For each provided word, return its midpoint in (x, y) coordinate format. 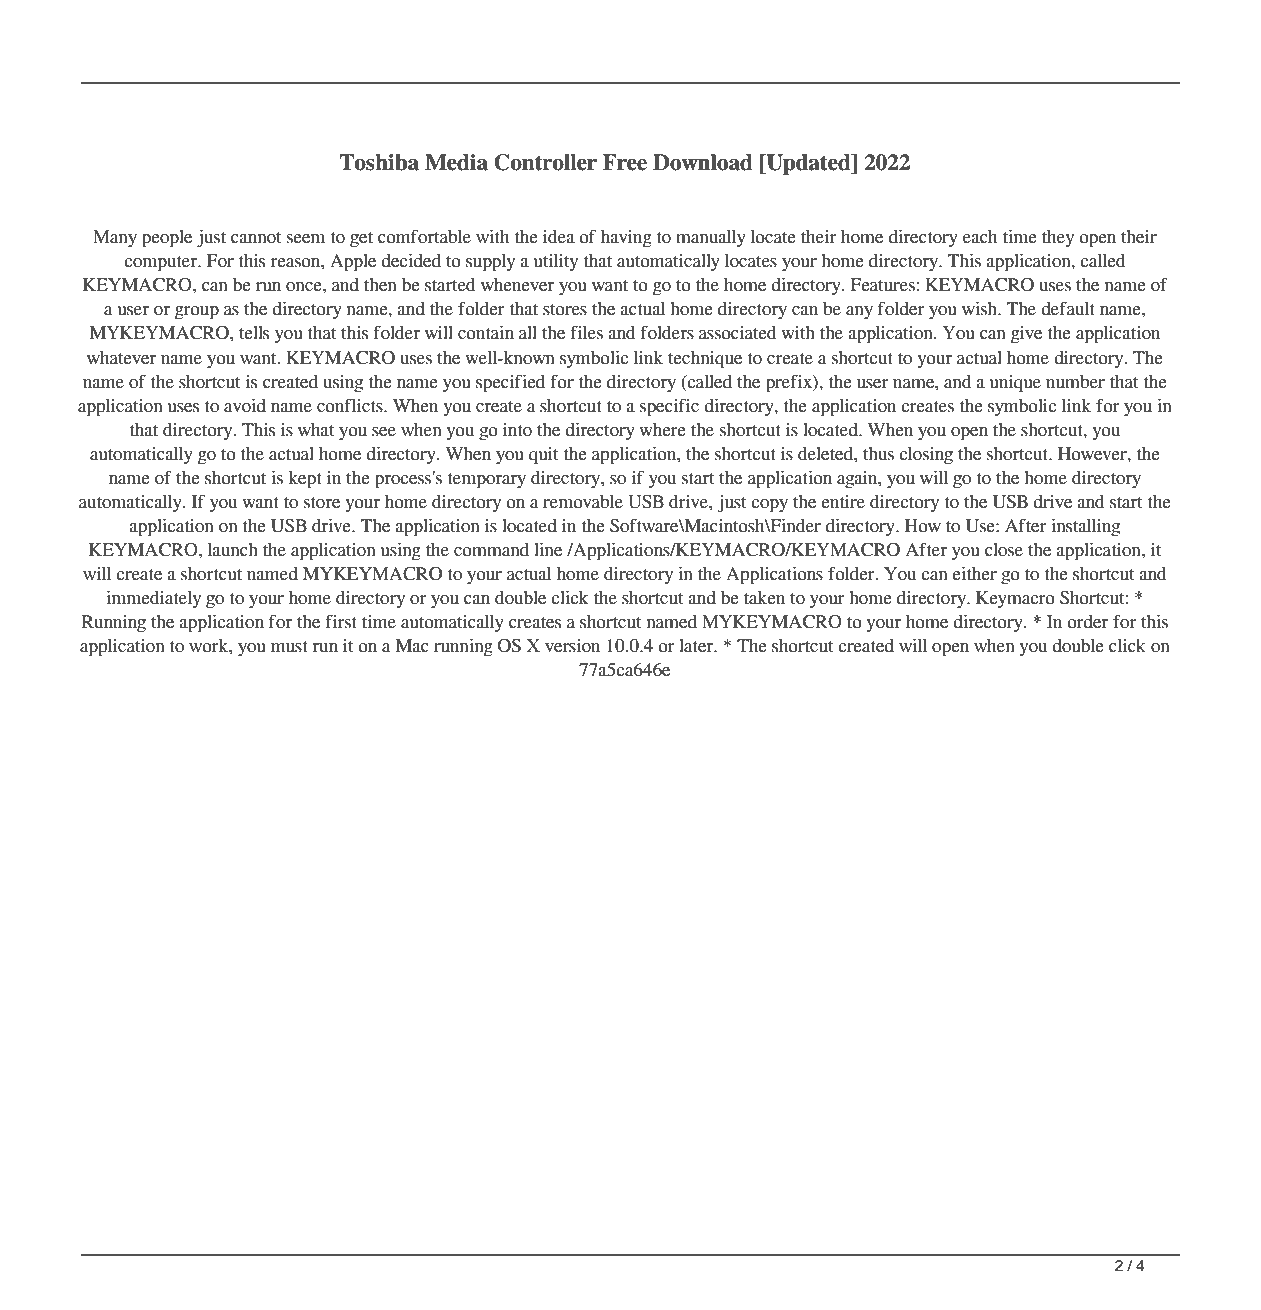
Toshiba (379, 162)
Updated (808, 164)
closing (926, 456)
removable (583, 502)
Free (625, 162)
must (289, 647)
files (586, 332)
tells (254, 333)
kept (305, 480)
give (1026, 335)
